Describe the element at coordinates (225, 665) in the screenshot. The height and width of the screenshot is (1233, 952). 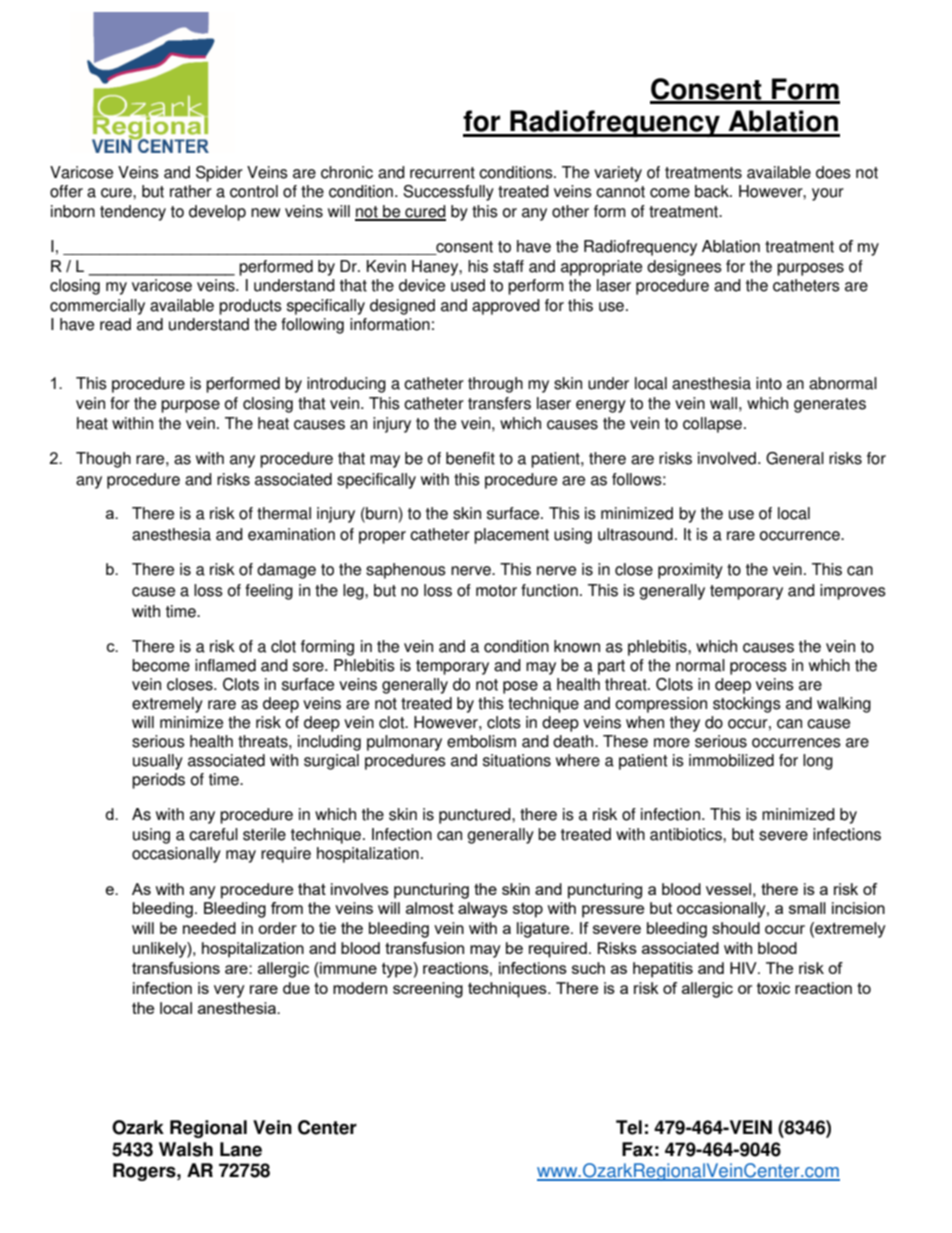
I see `inflamed` at that location.
